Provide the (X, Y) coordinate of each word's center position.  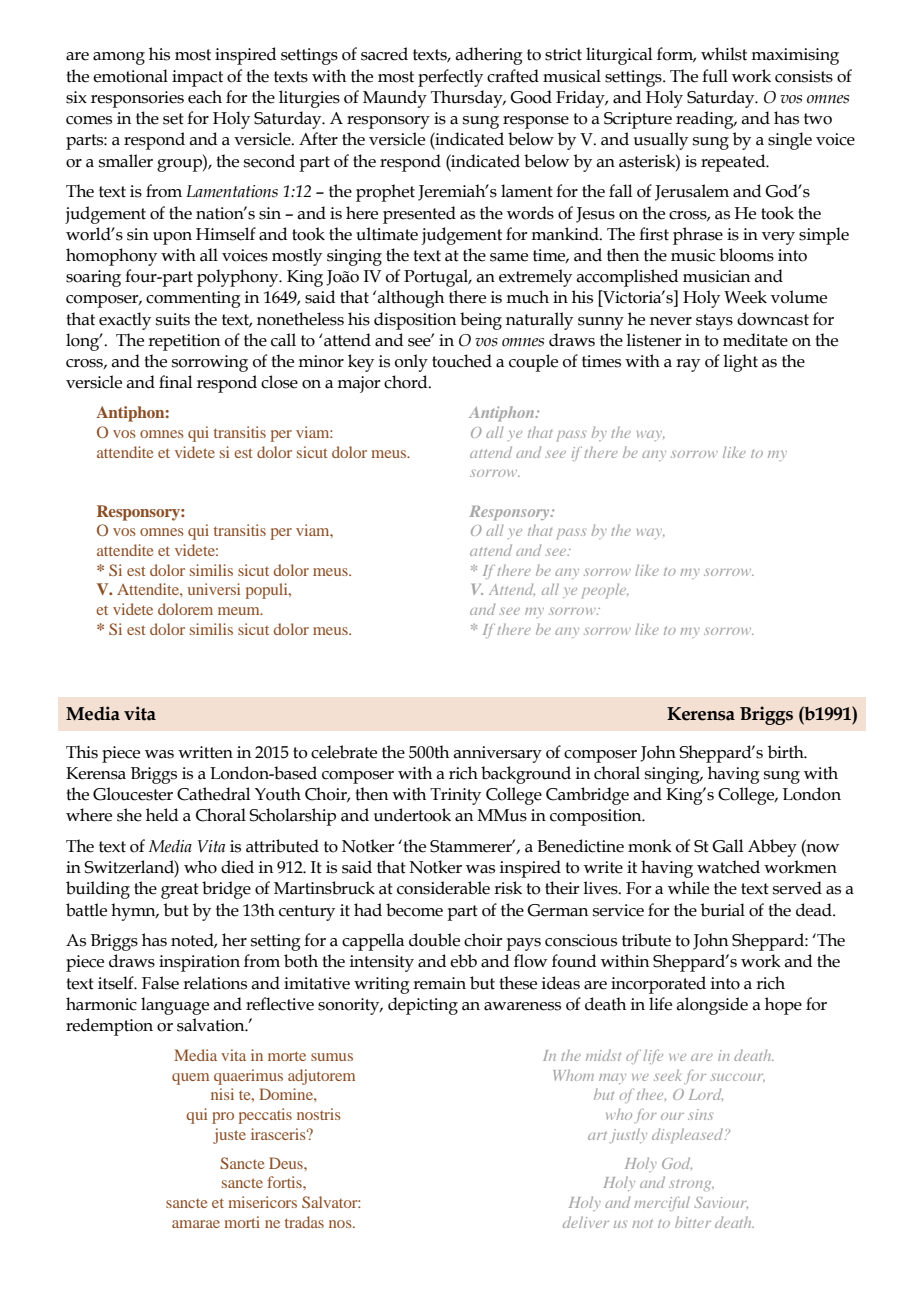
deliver (586, 1222)
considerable (443, 888)
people (605, 591)
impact (197, 78)
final (175, 382)
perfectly (450, 78)
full (715, 76)
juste (229, 1136)
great (180, 891)
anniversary (497, 754)
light (740, 363)
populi (268, 591)
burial (723, 910)
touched (462, 361)
